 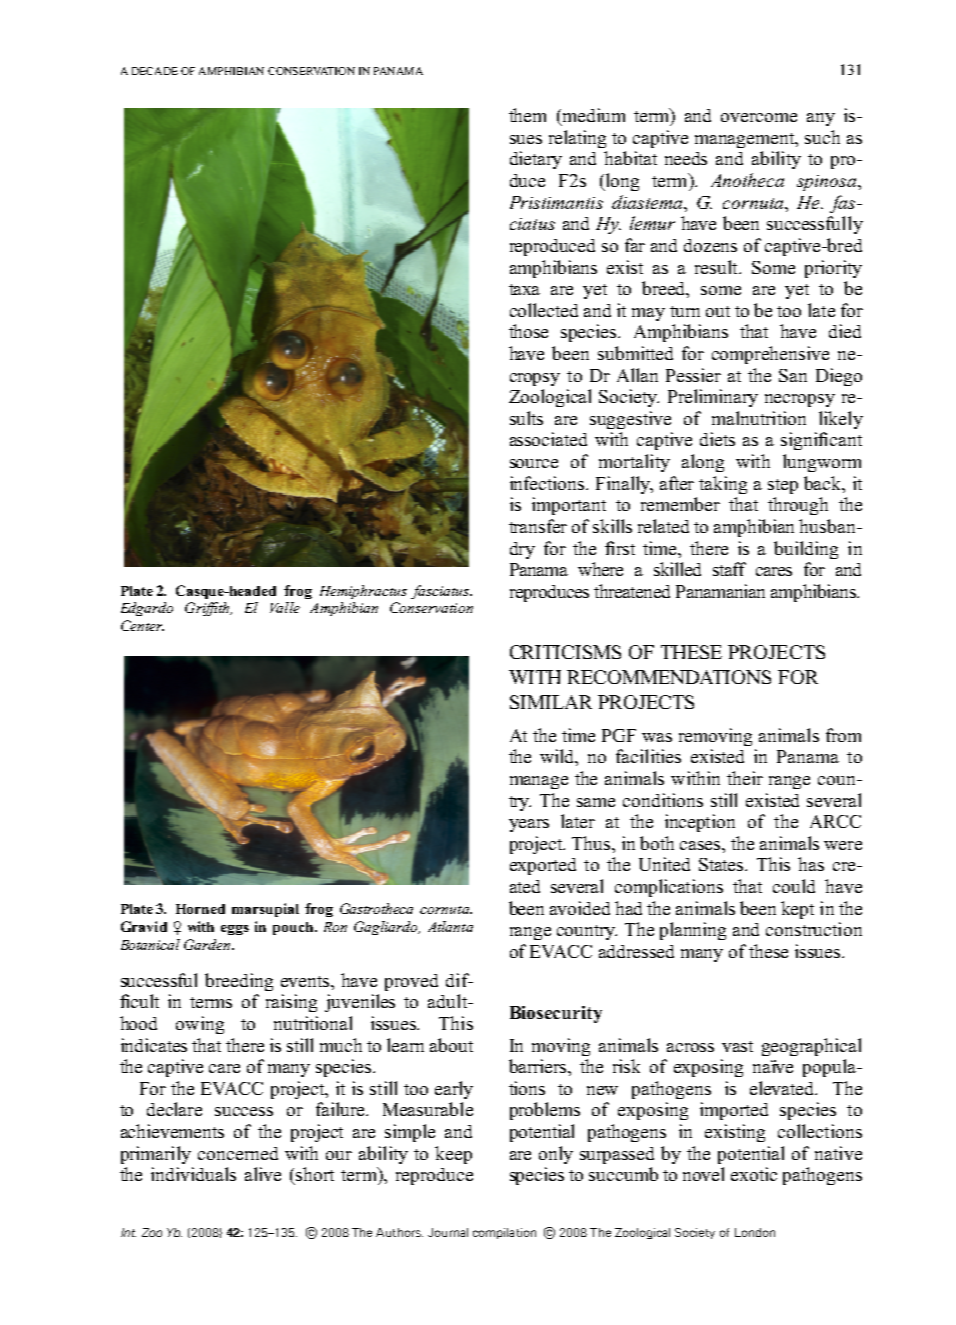 What do you see at coordinates (155, 71) in the screenshot?
I see `DECADE` at bounding box center [155, 71].
